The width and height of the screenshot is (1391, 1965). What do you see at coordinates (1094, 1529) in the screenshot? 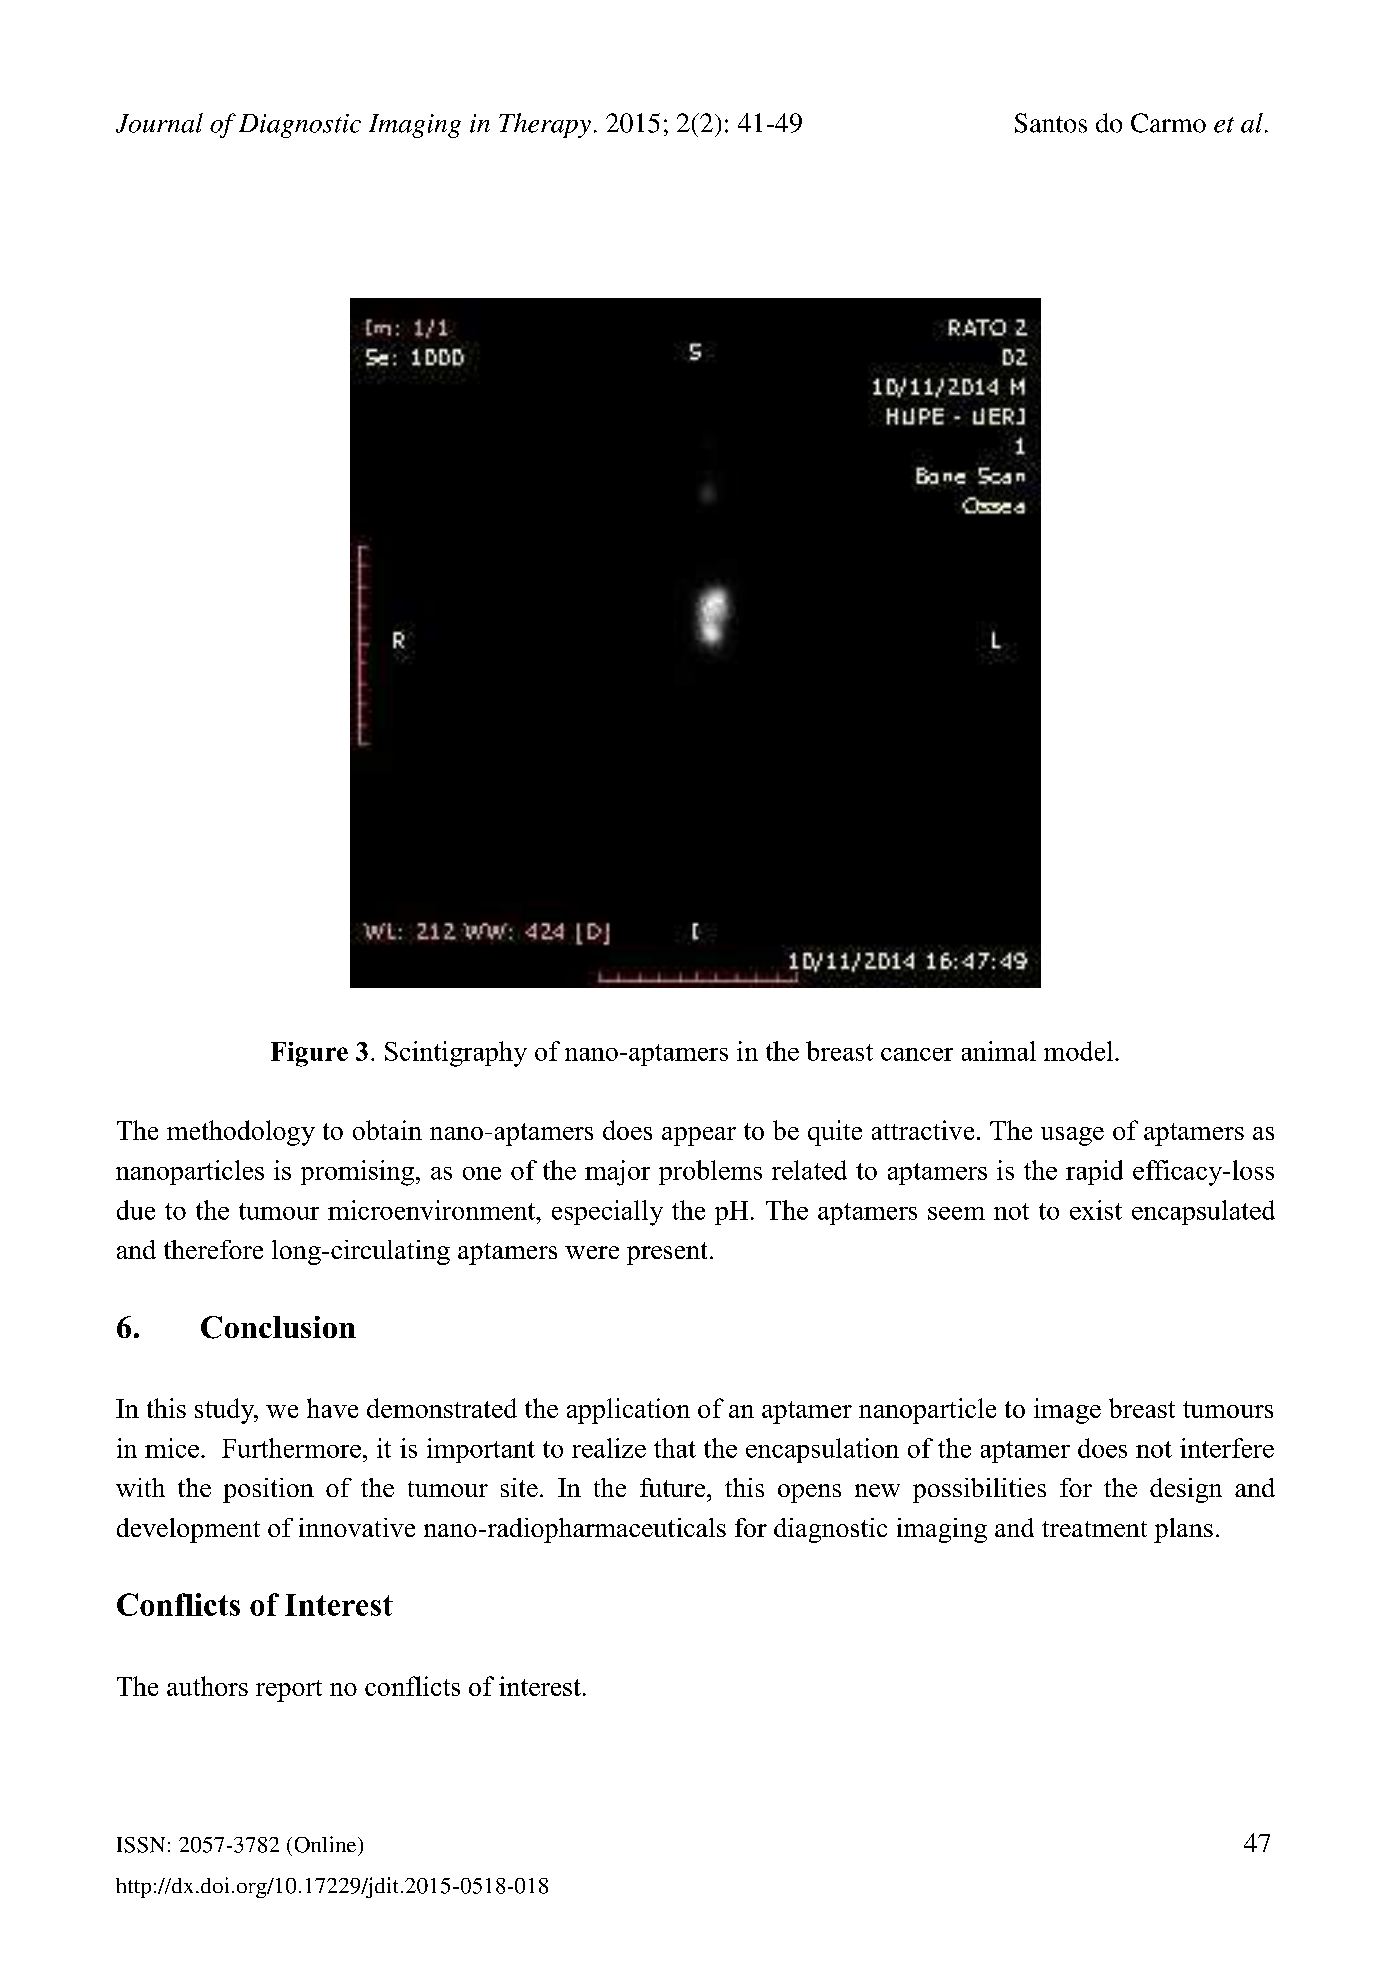
I see `treatment` at bounding box center [1094, 1529].
